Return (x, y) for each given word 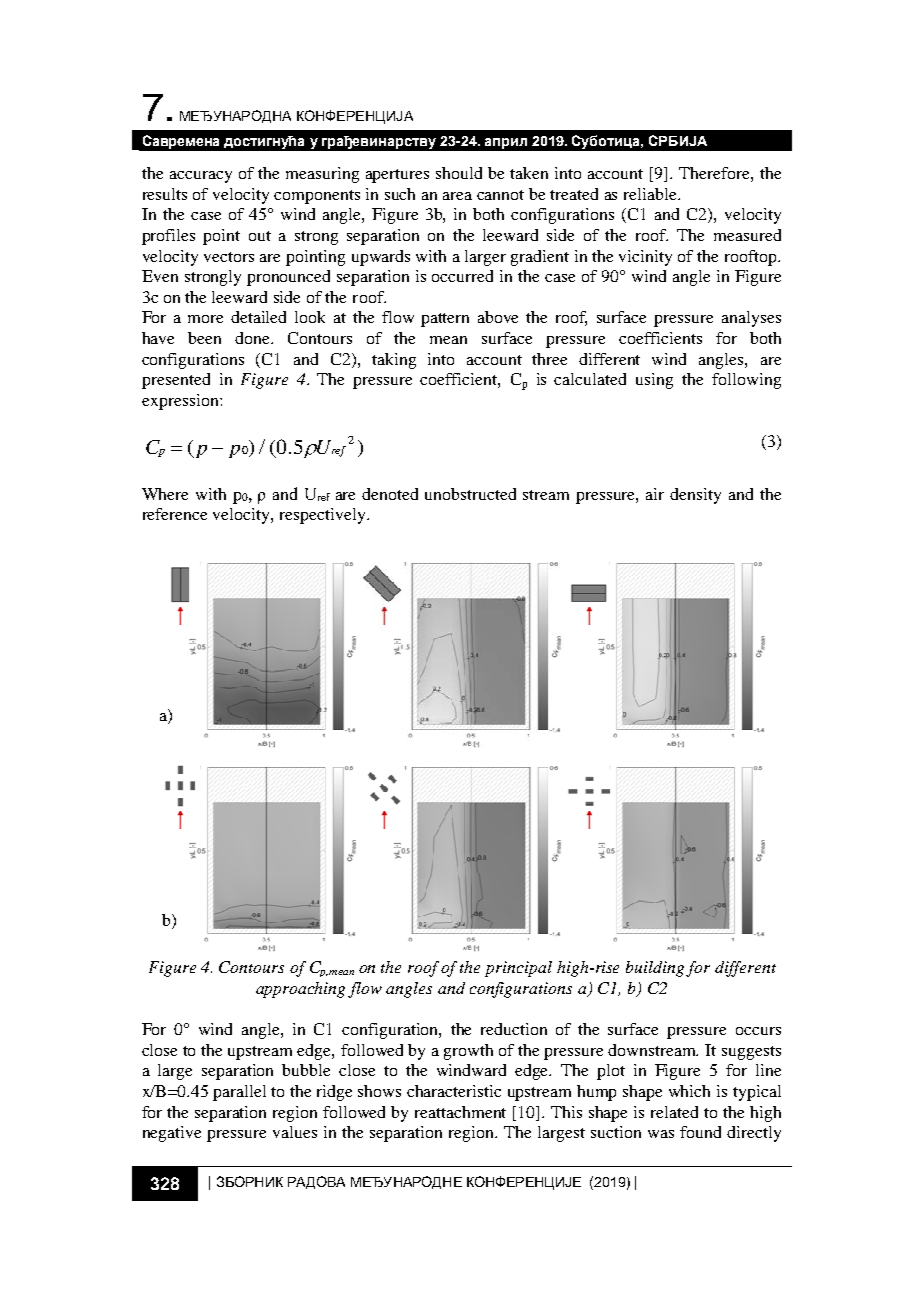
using (654, 381)
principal (518, 969)
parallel (239, 1093)
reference (175, 514)
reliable (652, 194)
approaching (302, 990)
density (695, 496)
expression (181, 402)
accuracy (201, 177)
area (457, 196)
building (656, 969)
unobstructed (470, 494)
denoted (390, 494)
